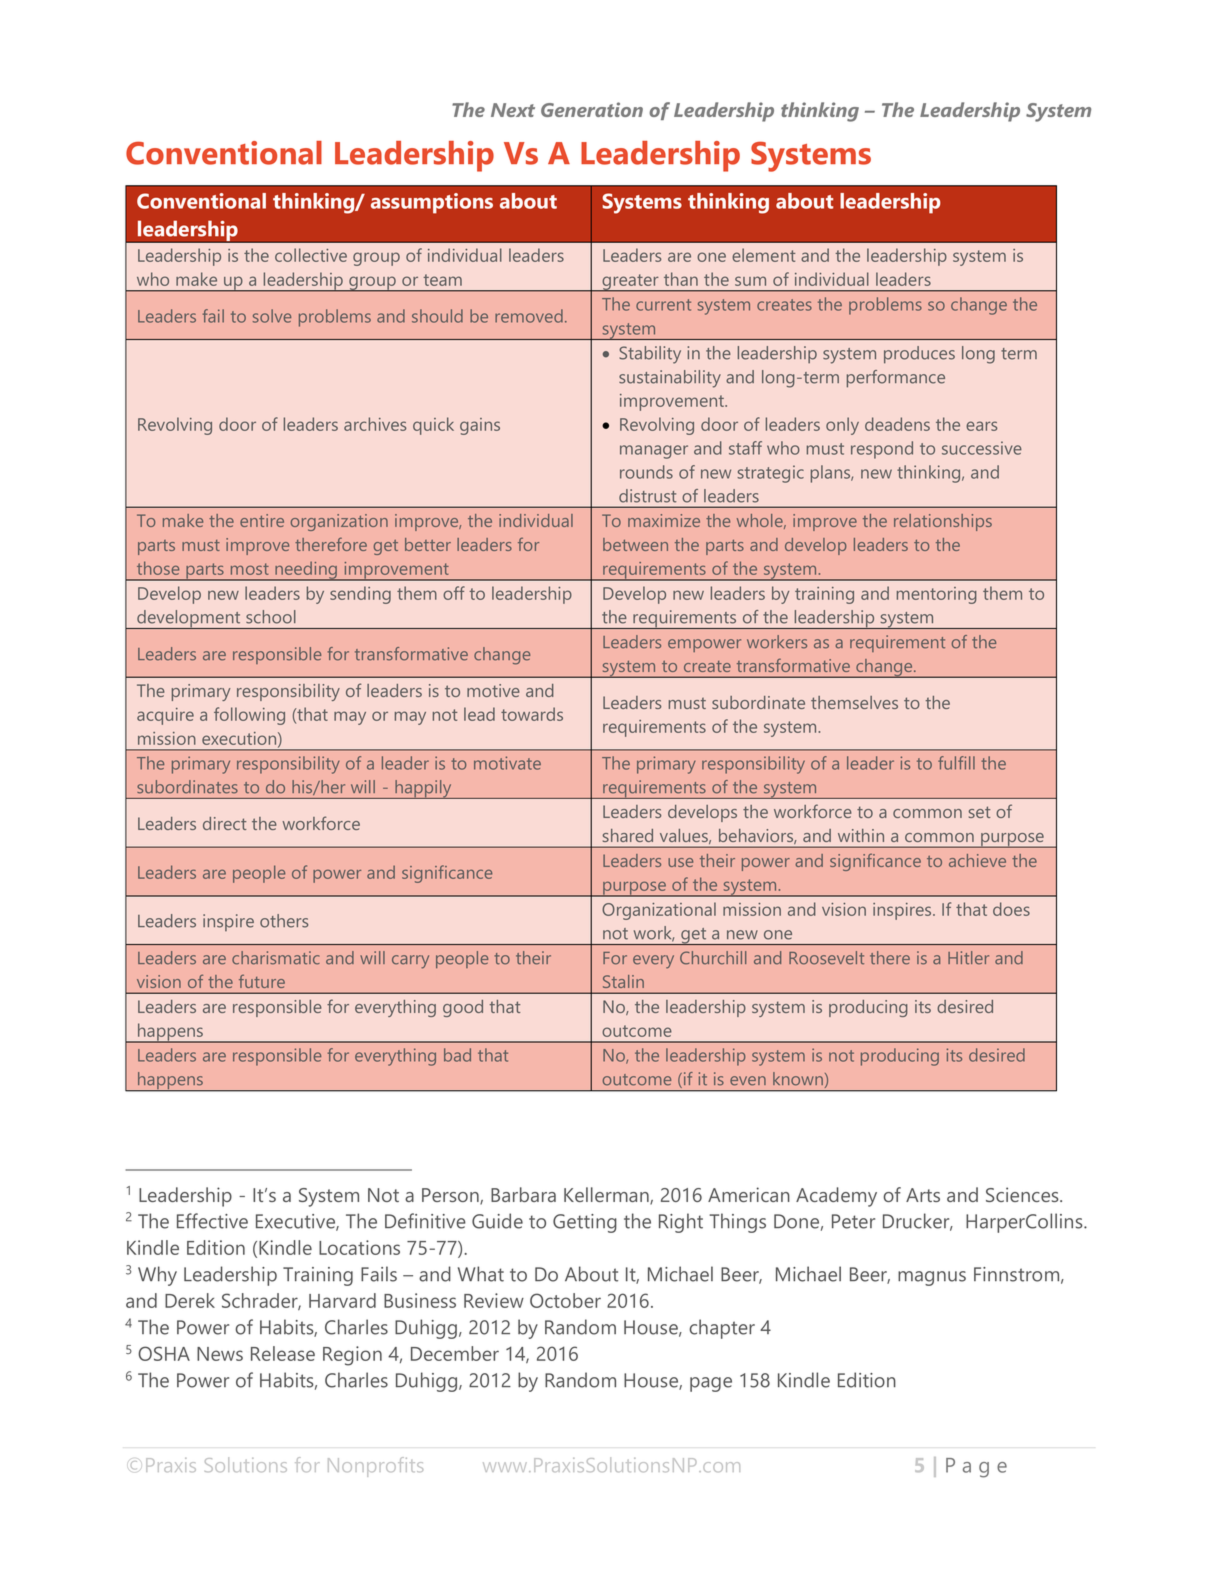 Image resolution: width=1218 pixels, height=1577 pixels. What do you see at coordinates (592, 109) in the page?
I see `Generation` at bounding box center [592, 109].
